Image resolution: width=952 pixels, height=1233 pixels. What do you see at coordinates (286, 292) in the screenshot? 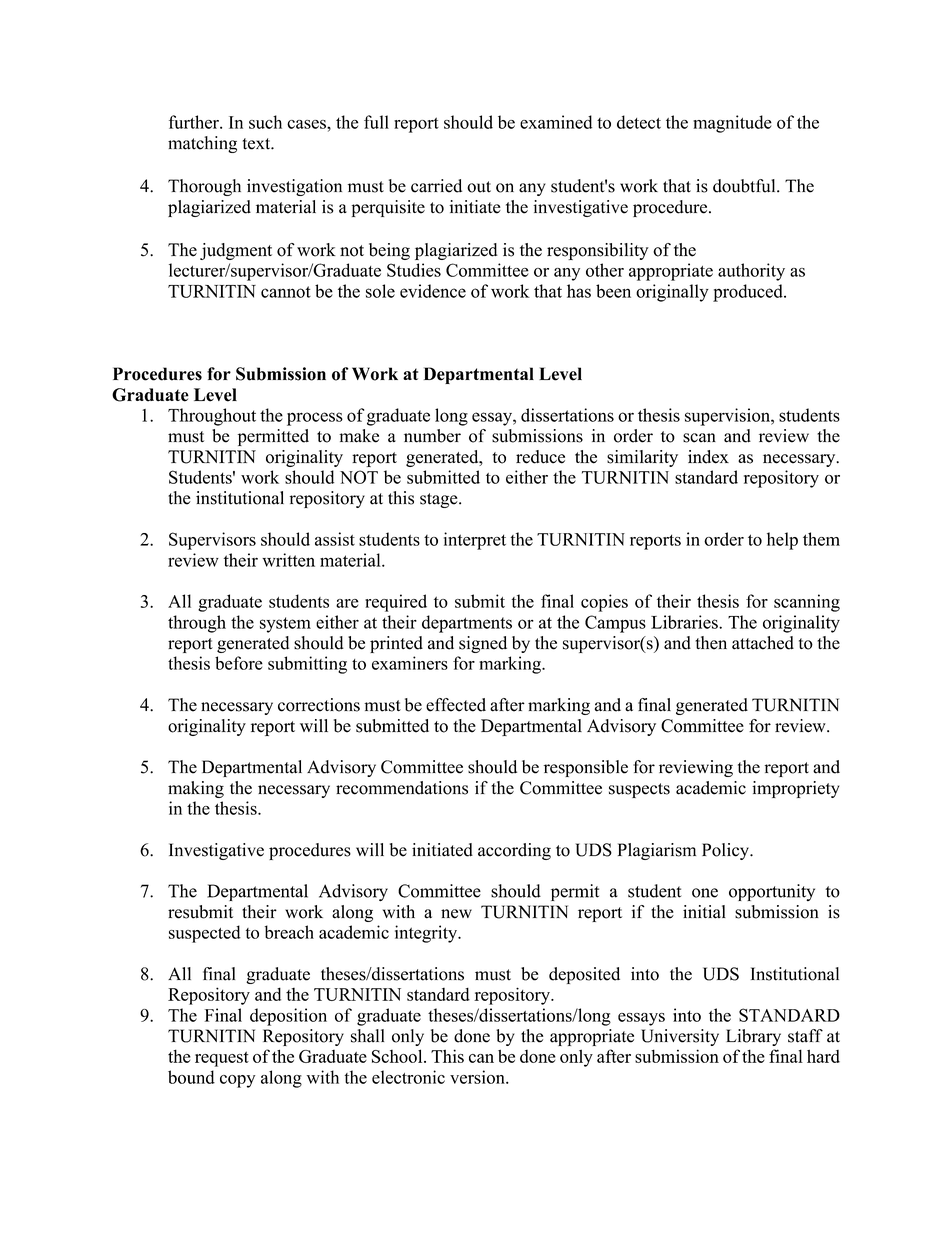
I see `cannot` at bounding box center [286, 292].
